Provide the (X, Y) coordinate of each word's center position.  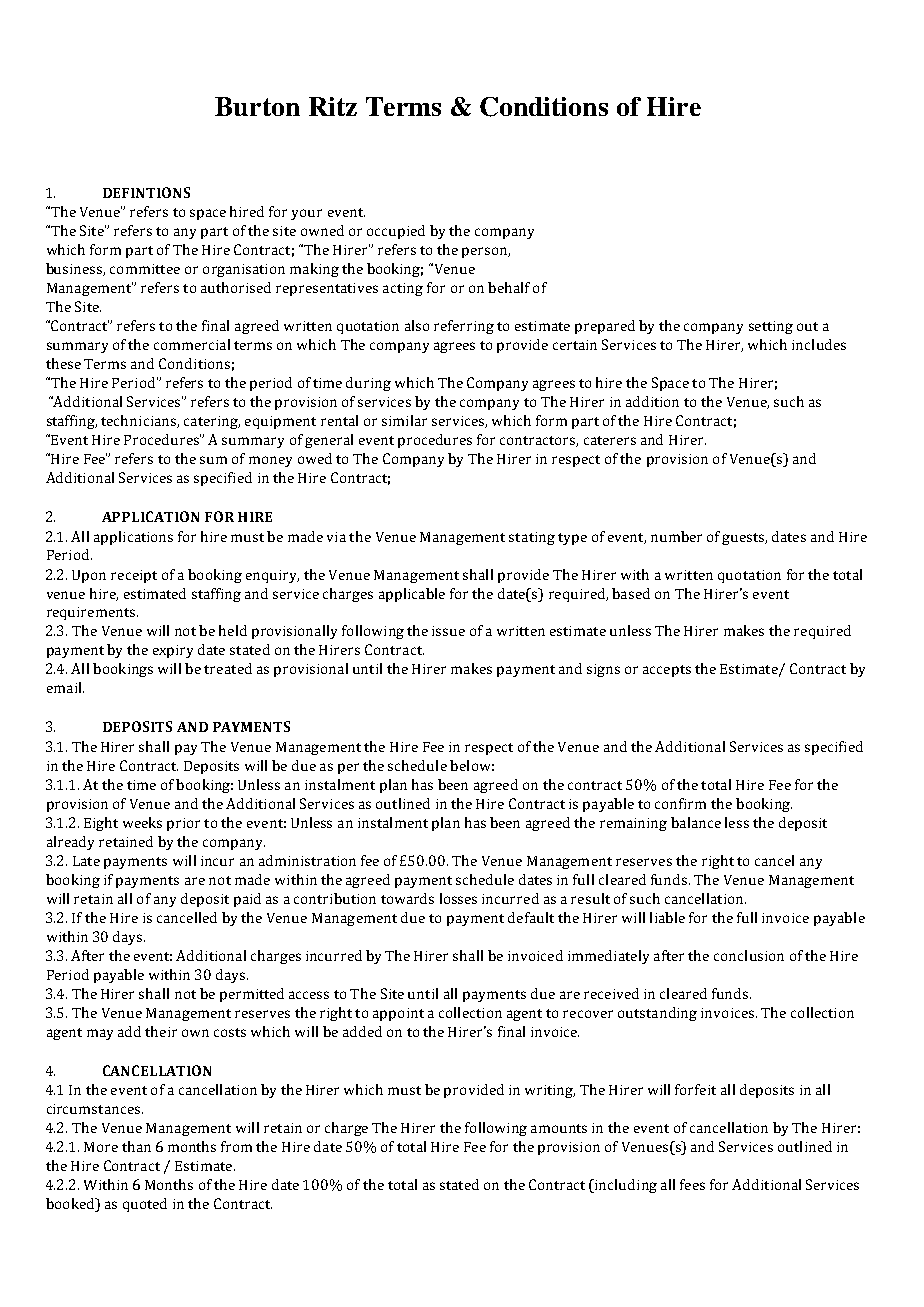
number (676, 536)
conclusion (749, 955)
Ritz (333, 106)
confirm (680, 803)
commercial (192, 344)
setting (771, 327)
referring (464, 327)
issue (448, 631)
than (136, 1146)
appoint (398, 1014)
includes (819, 344)
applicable (412, 595)
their (161, 1031)
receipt (134, 576)
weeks (142, 822)
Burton (257, 106)
